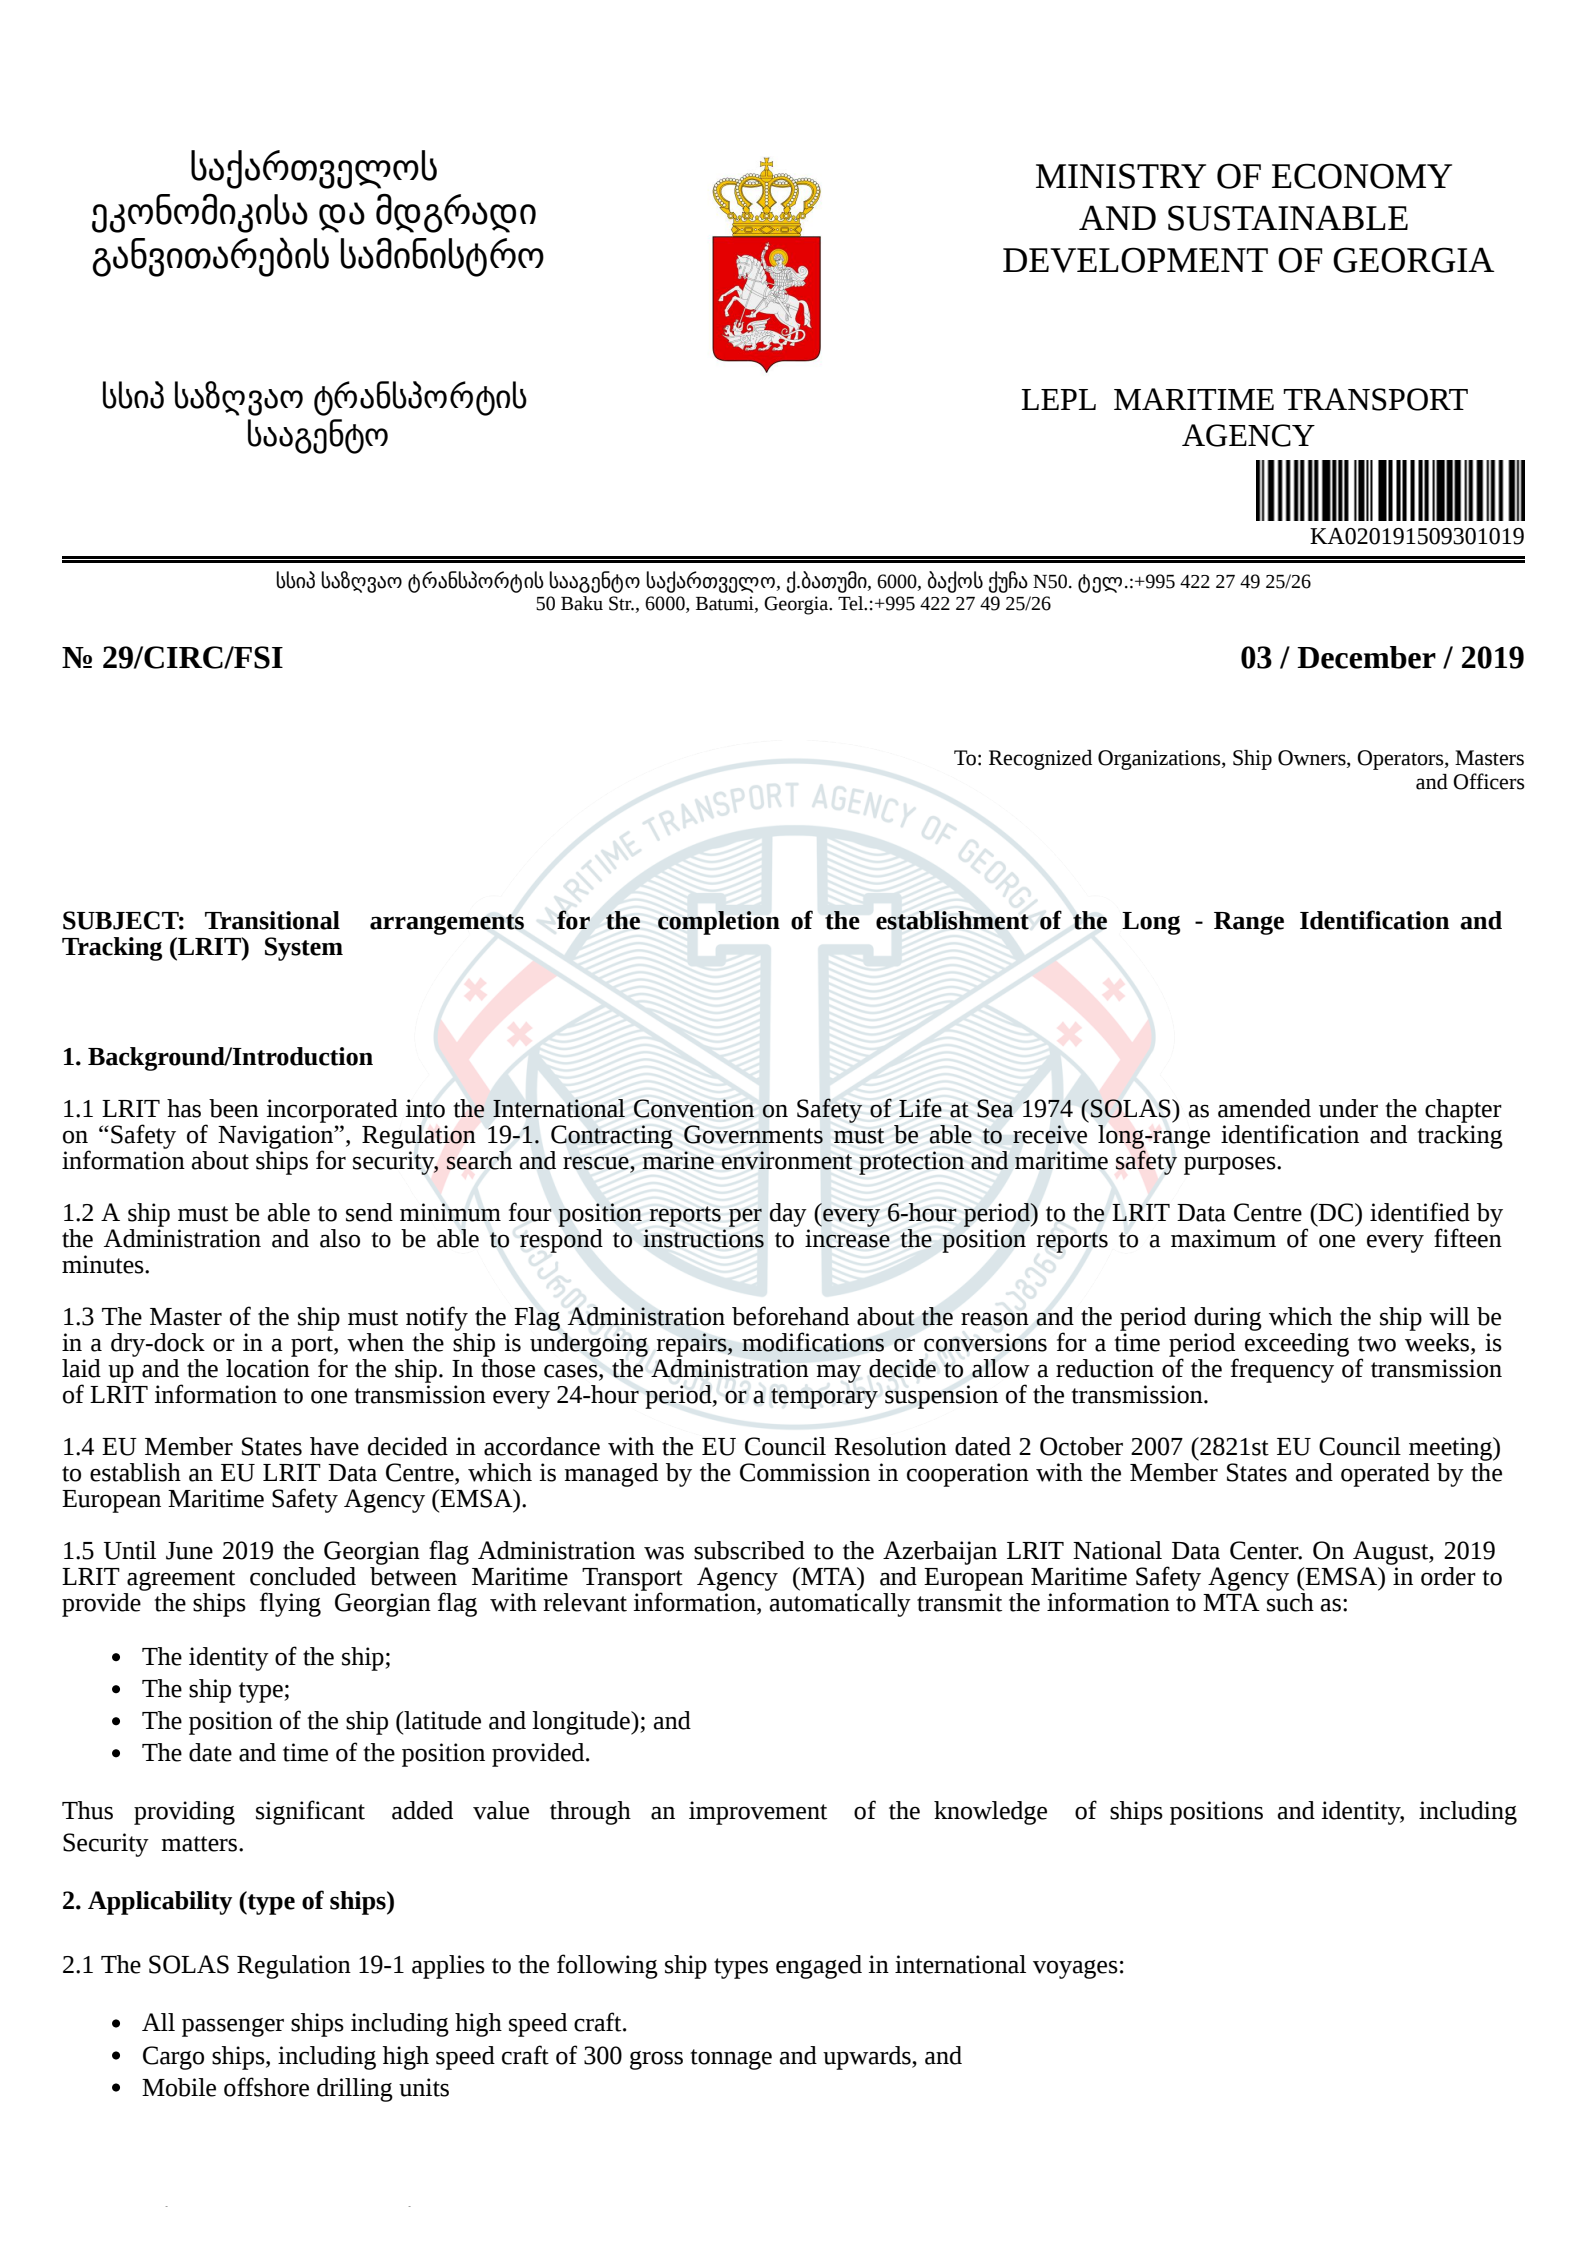  I want to click on December, so click(1366, 657).
